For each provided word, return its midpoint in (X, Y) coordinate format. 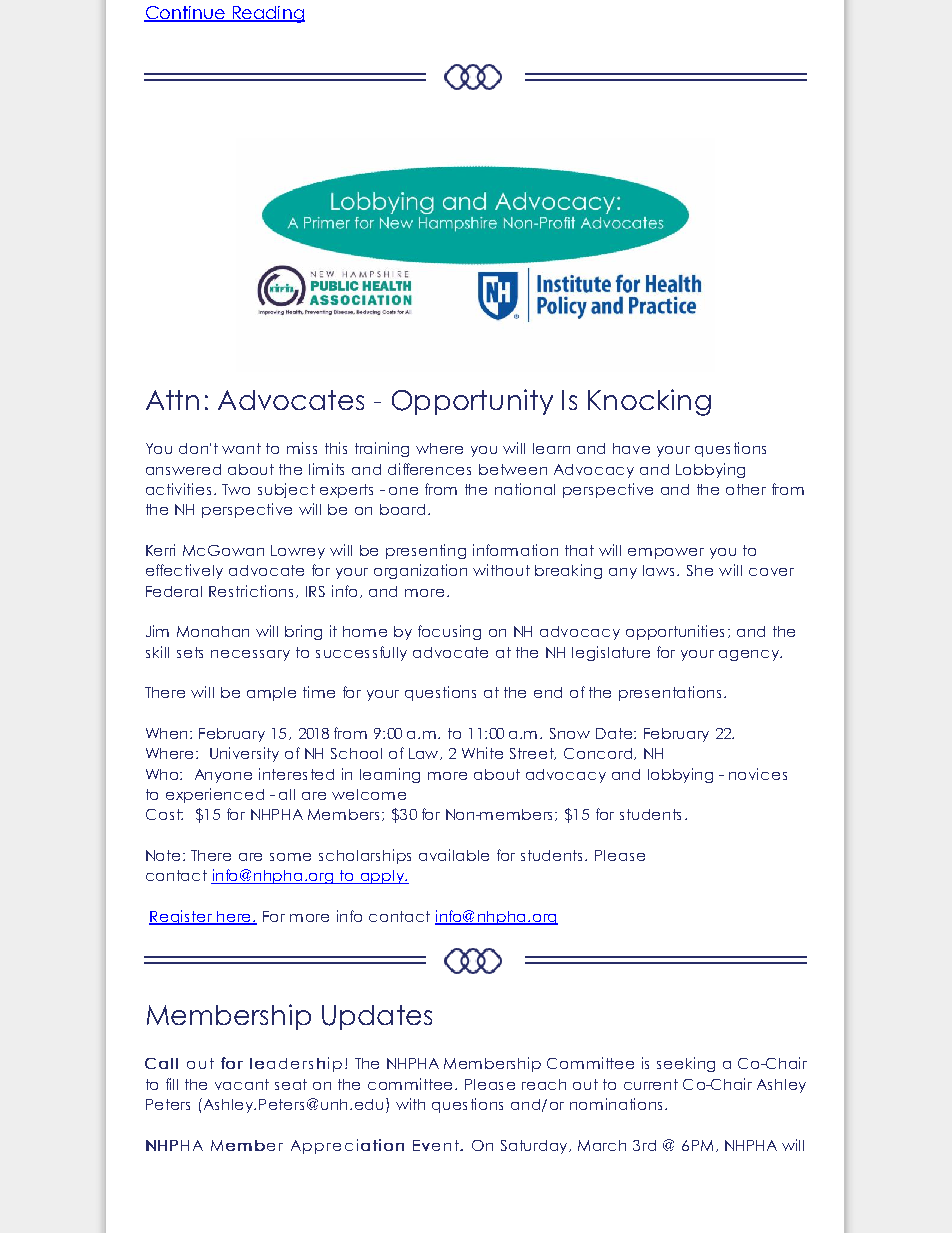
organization (420, 571)
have (631, 448)
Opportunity (472, 402)
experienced (215, 795)
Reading (267, 14)
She (700, 570)
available (454, 855)
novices (758, 774)
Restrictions (251, 591)
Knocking (649, 402)
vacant (242, 1084)
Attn (172, 400)
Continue (185, 14)
